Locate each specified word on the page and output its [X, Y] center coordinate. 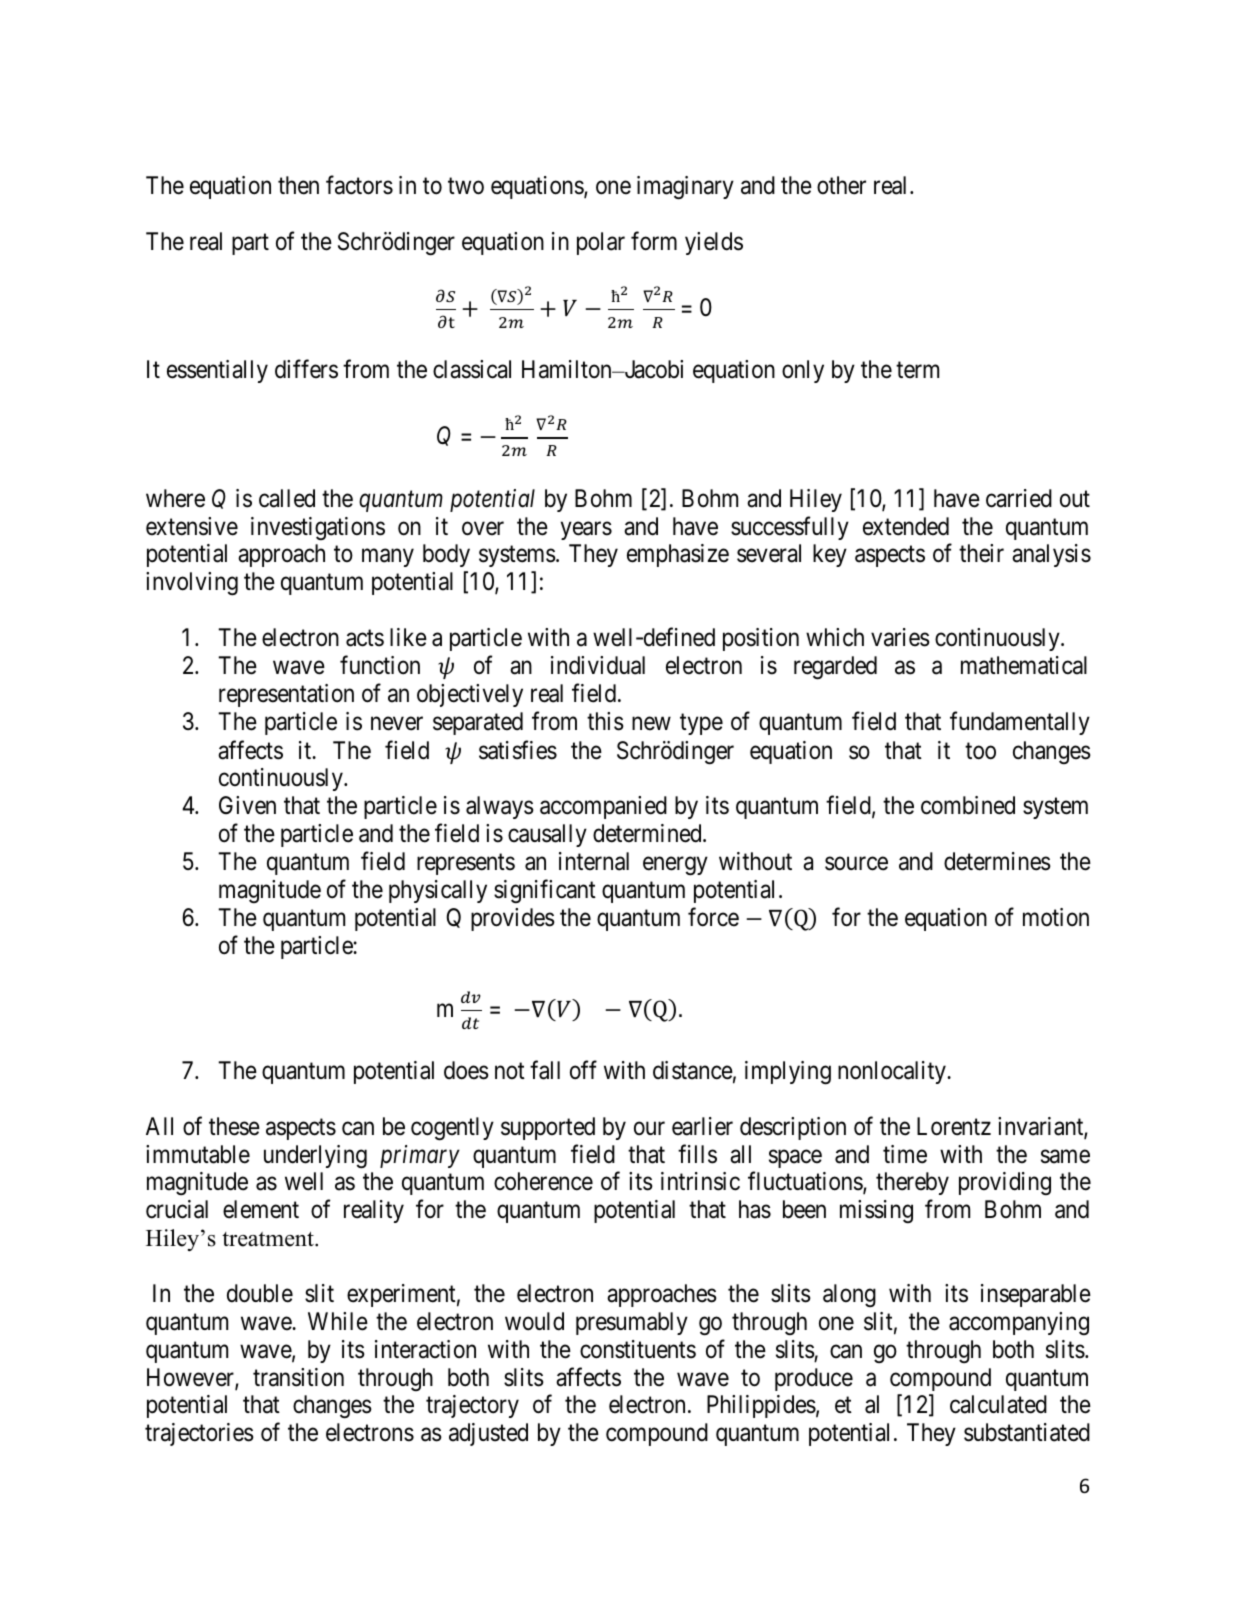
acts [365, 638]
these [234, 1126]
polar [601, 243]
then [298, 185]
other [841, 185]
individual [598, 665]
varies [900, 637]
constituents [638, 1349]
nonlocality [893, 1072]
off [583, 1070]
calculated [998, 1404]
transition [298, 1377]
